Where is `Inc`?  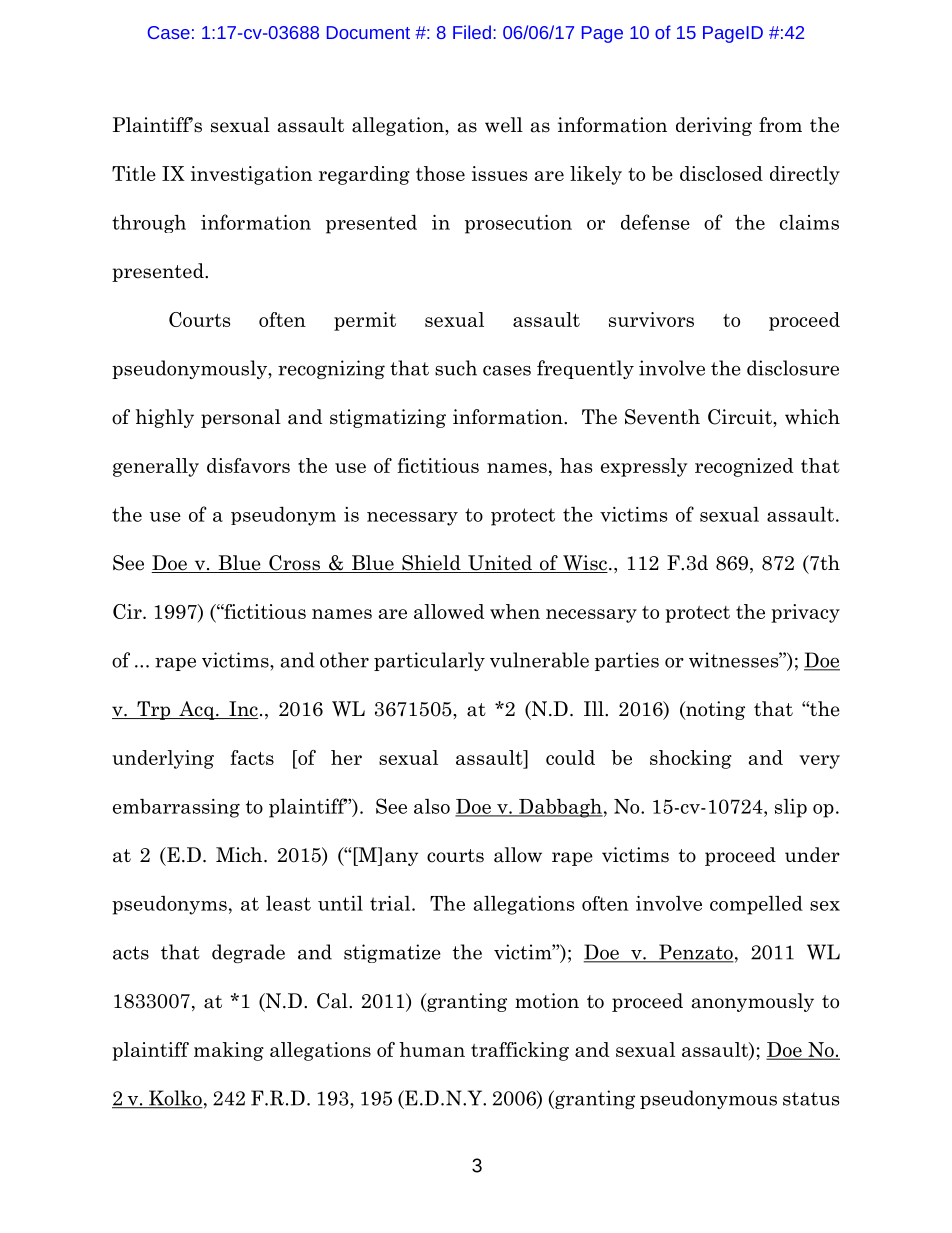 Inc is located at coordinates (242, 710).
